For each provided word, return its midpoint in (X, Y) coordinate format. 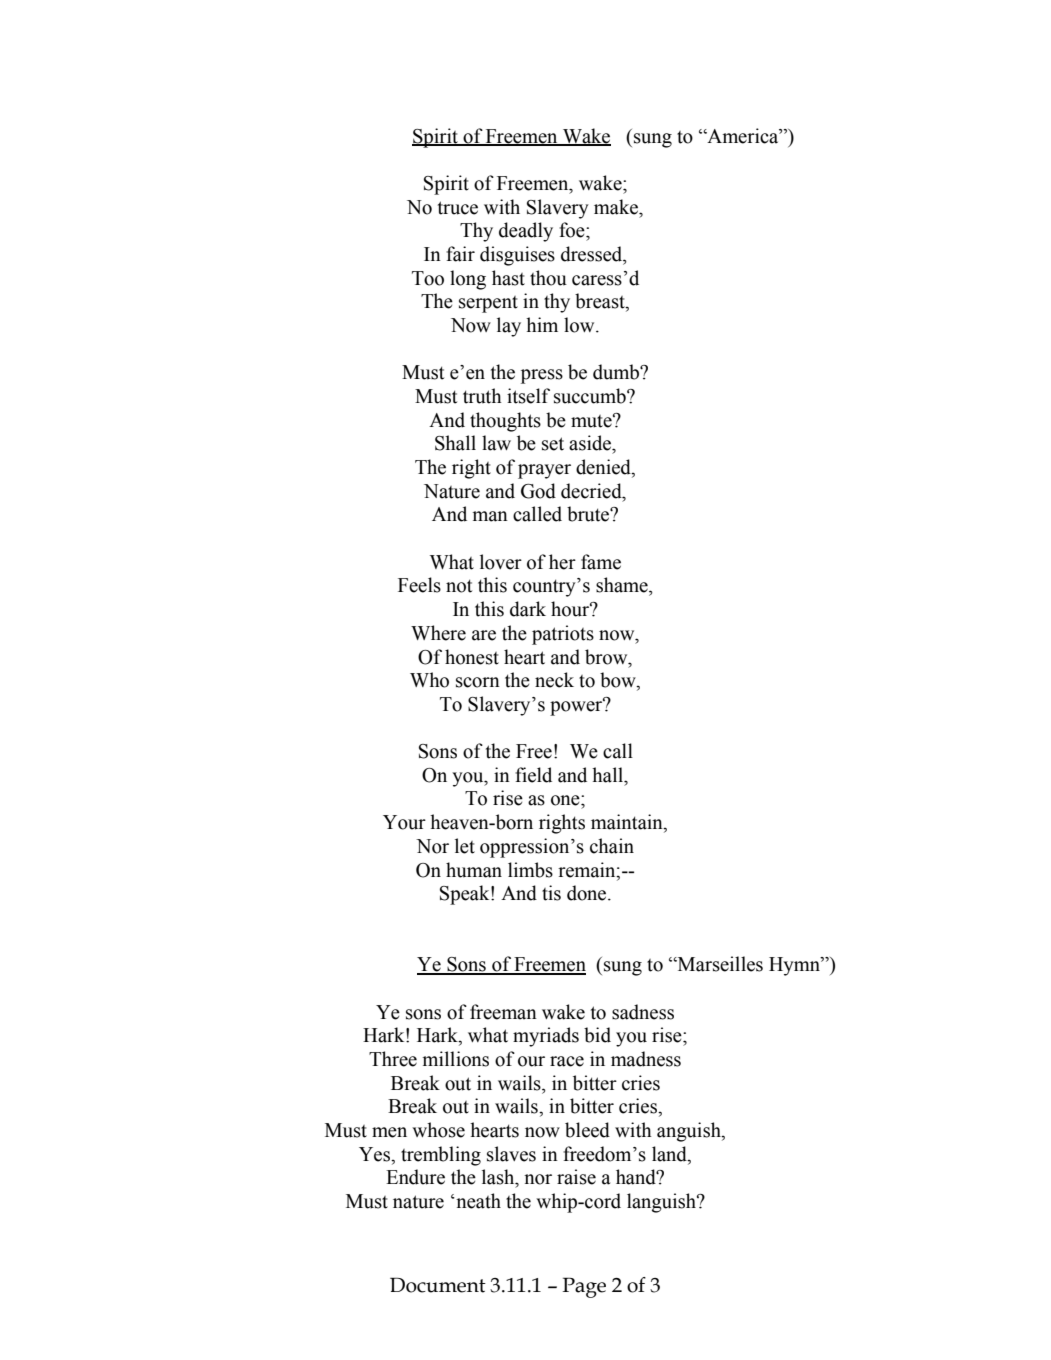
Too (428, 278)
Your (404, 822)
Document (438, 1285)
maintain (628, 823)
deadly (526, 232)
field (533, 775)
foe (573, 230)
